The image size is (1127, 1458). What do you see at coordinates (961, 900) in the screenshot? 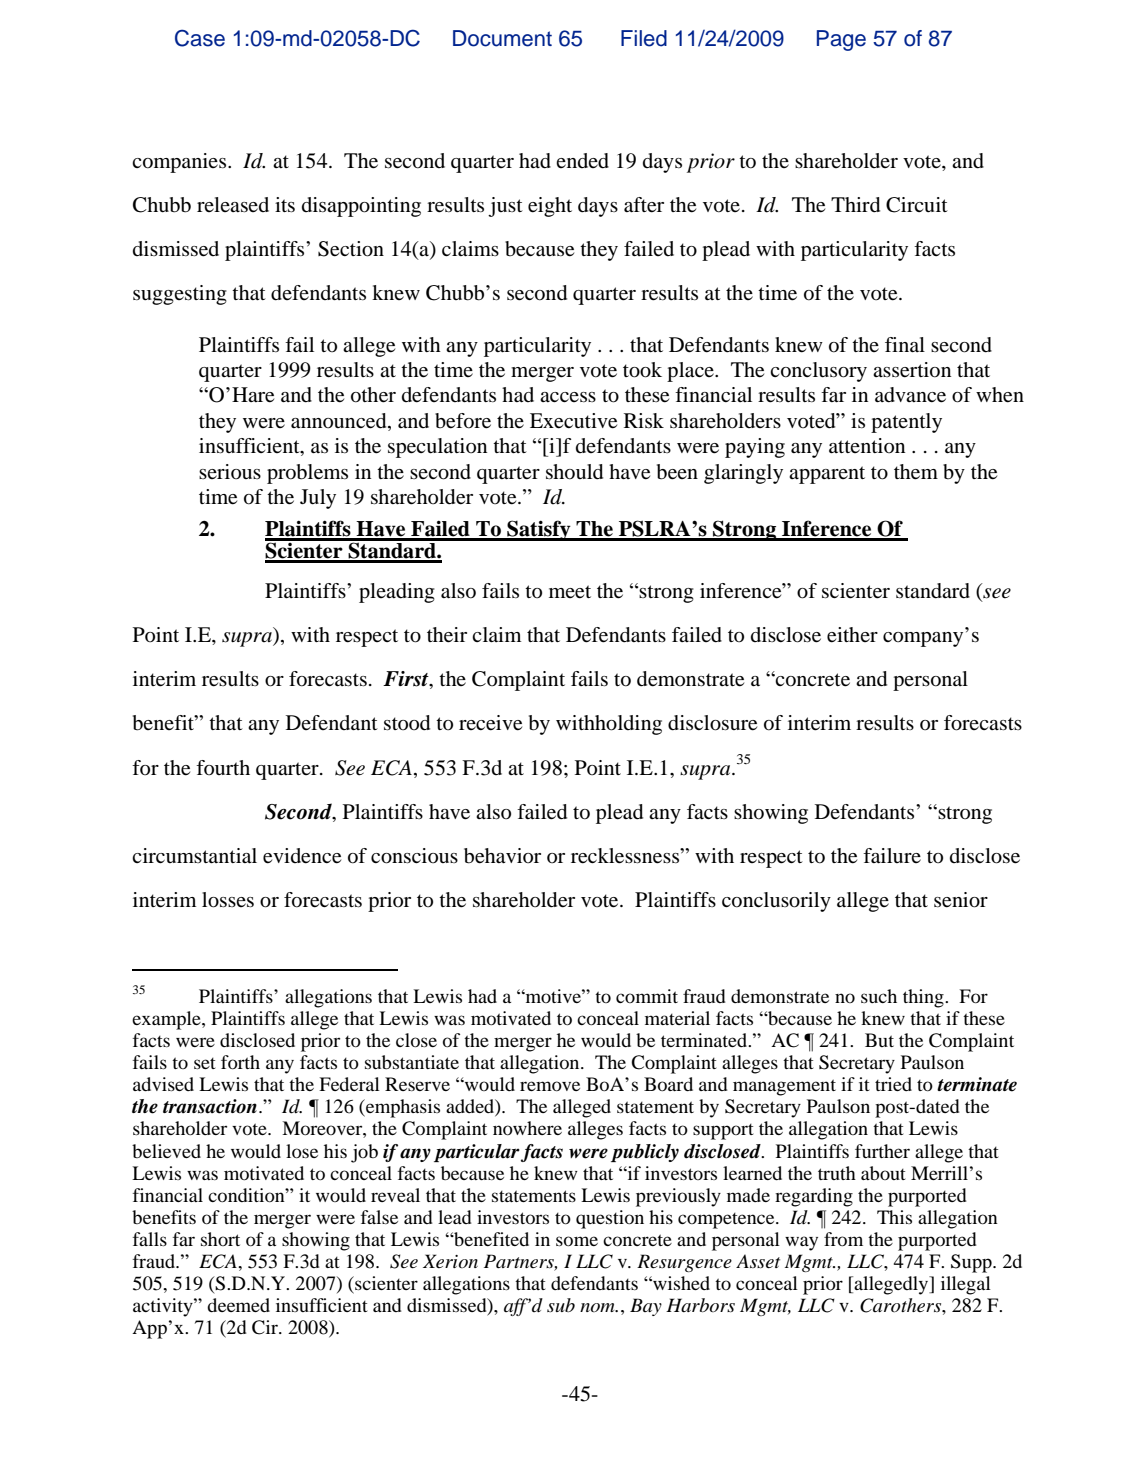
I see `senior` at bounding box center [961, 900].
